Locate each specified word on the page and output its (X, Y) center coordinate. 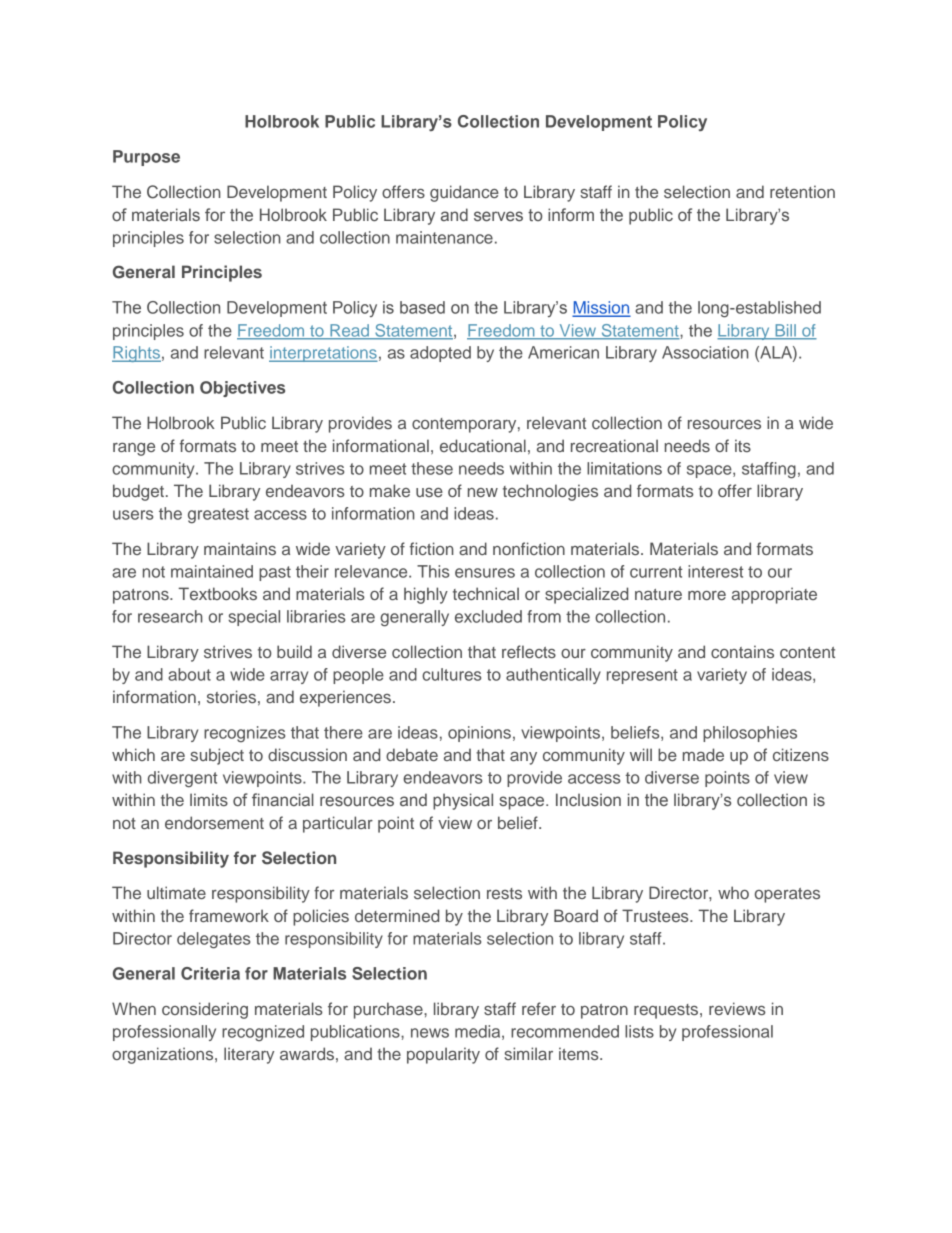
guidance (464, 193)
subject (217, 756)
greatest (218, 516)
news (430, 1033)
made (703, 754)
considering (205, 1010)
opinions (479, 734)
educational (483, 445)
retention (802, 191)
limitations (624, 468)
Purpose (146, 158)
